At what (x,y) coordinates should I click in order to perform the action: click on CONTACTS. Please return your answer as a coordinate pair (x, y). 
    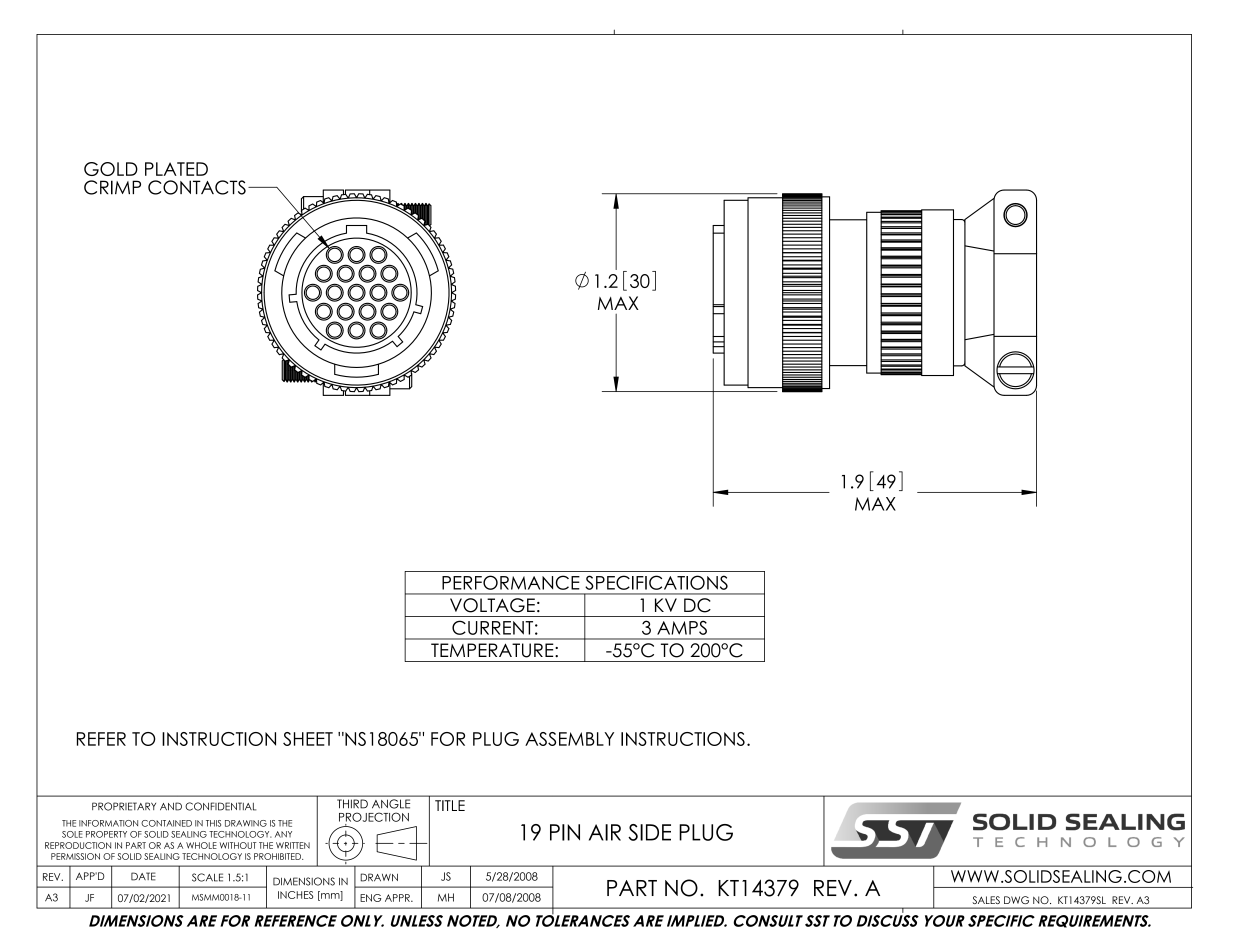
    Looking at the image, I should click on (197, 187).
